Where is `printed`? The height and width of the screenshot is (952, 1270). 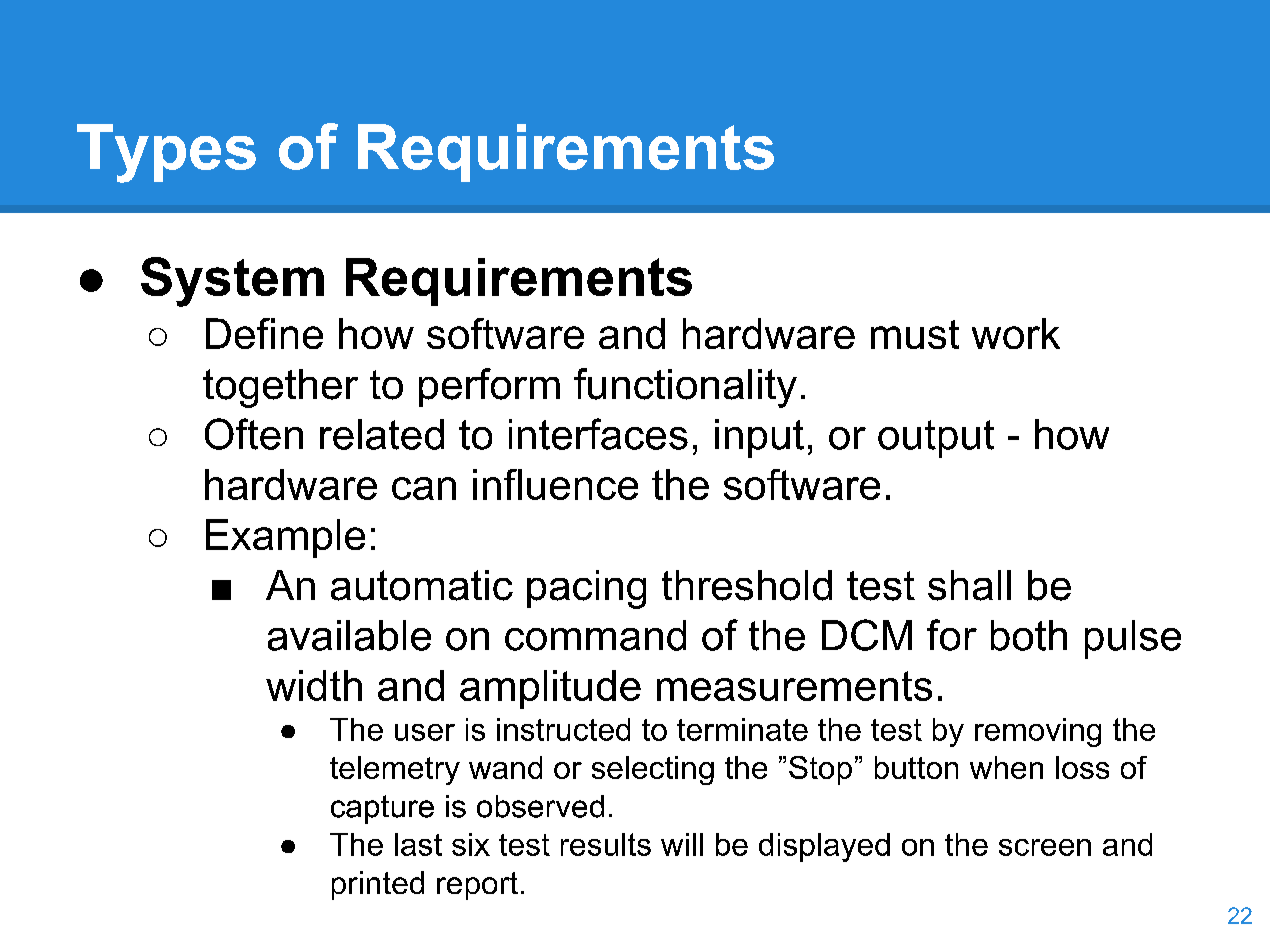
printed is located at coordinates (378, 885).
